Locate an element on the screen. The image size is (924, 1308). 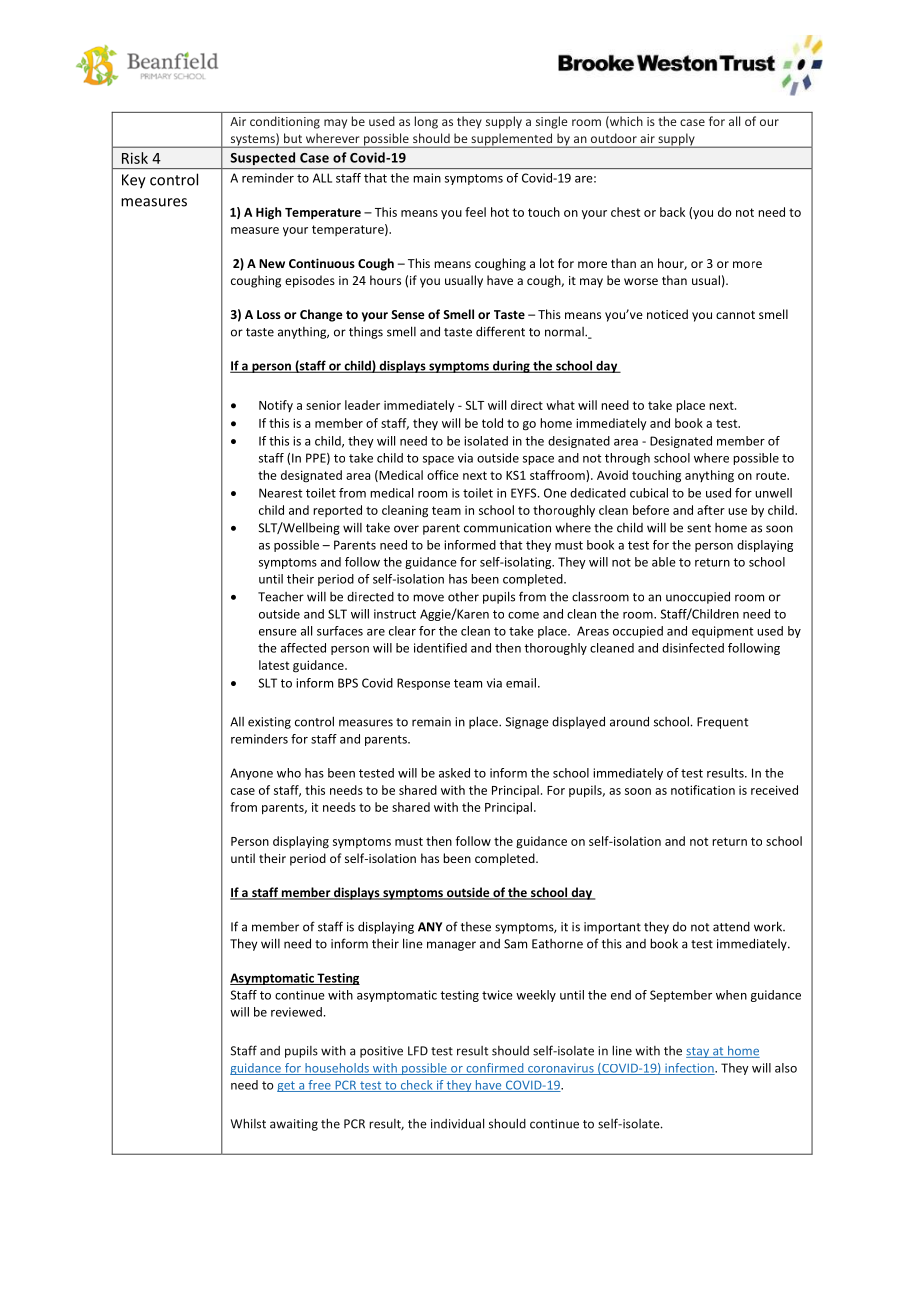
infection is located at coordinates (689, 1069).
